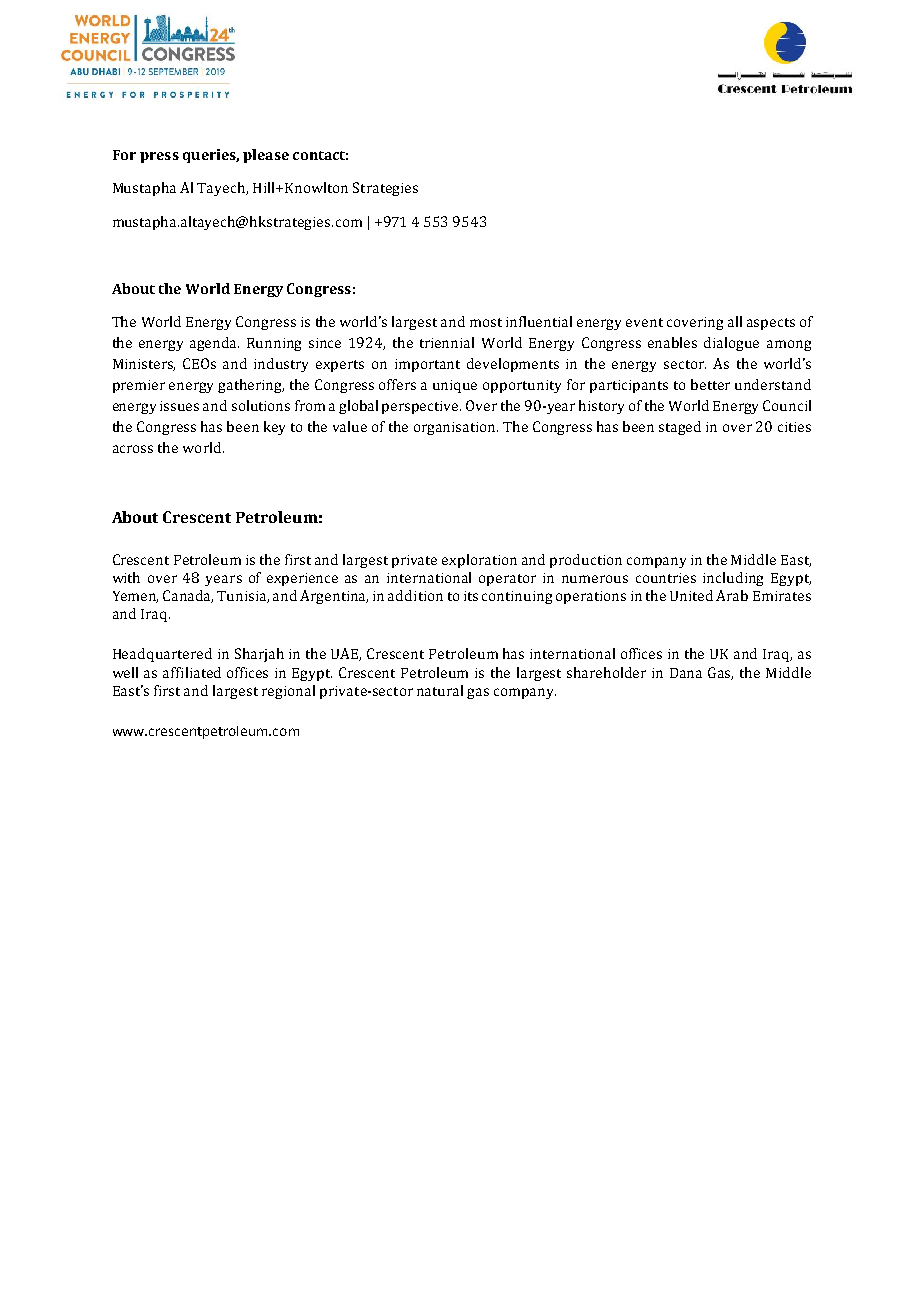 The image size is (924, 1308). What do you see at coordinates (159, 157) in the page?
I see `press` at bounding box center [159, 157].
